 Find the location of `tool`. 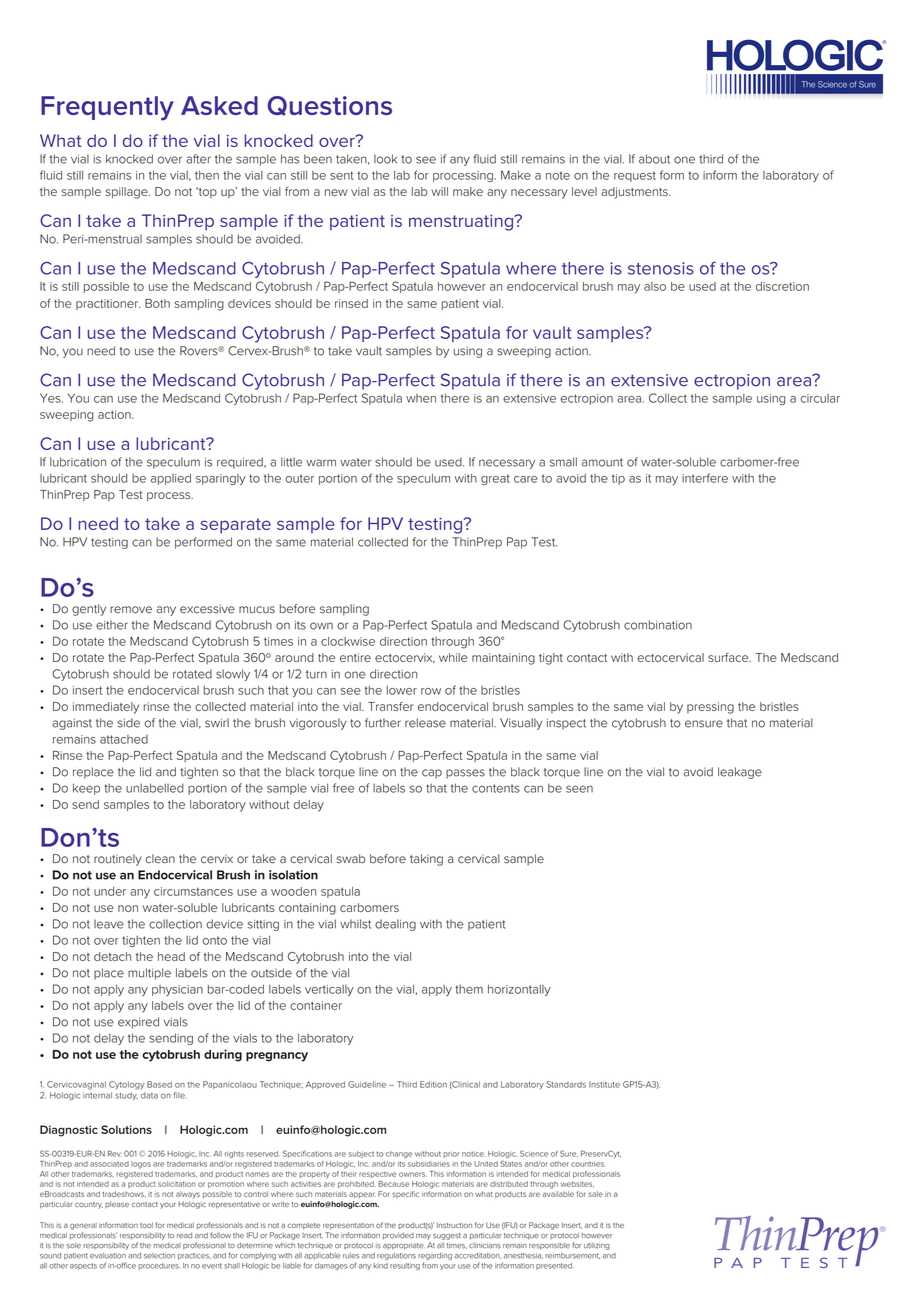

tool is located at coordinates (146, 1225).
